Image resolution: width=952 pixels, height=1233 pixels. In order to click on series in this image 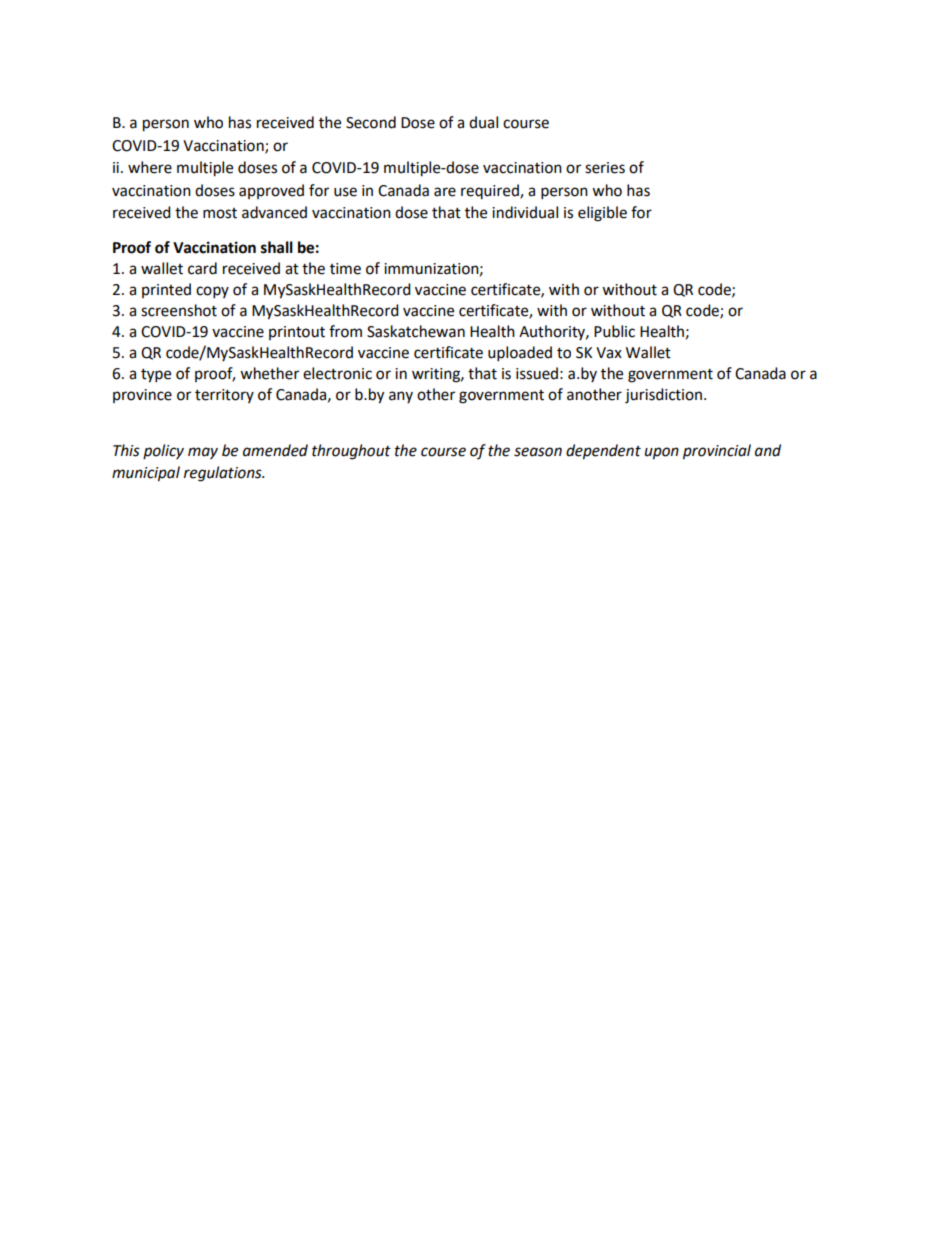, I will do `click(605, 168)`.
